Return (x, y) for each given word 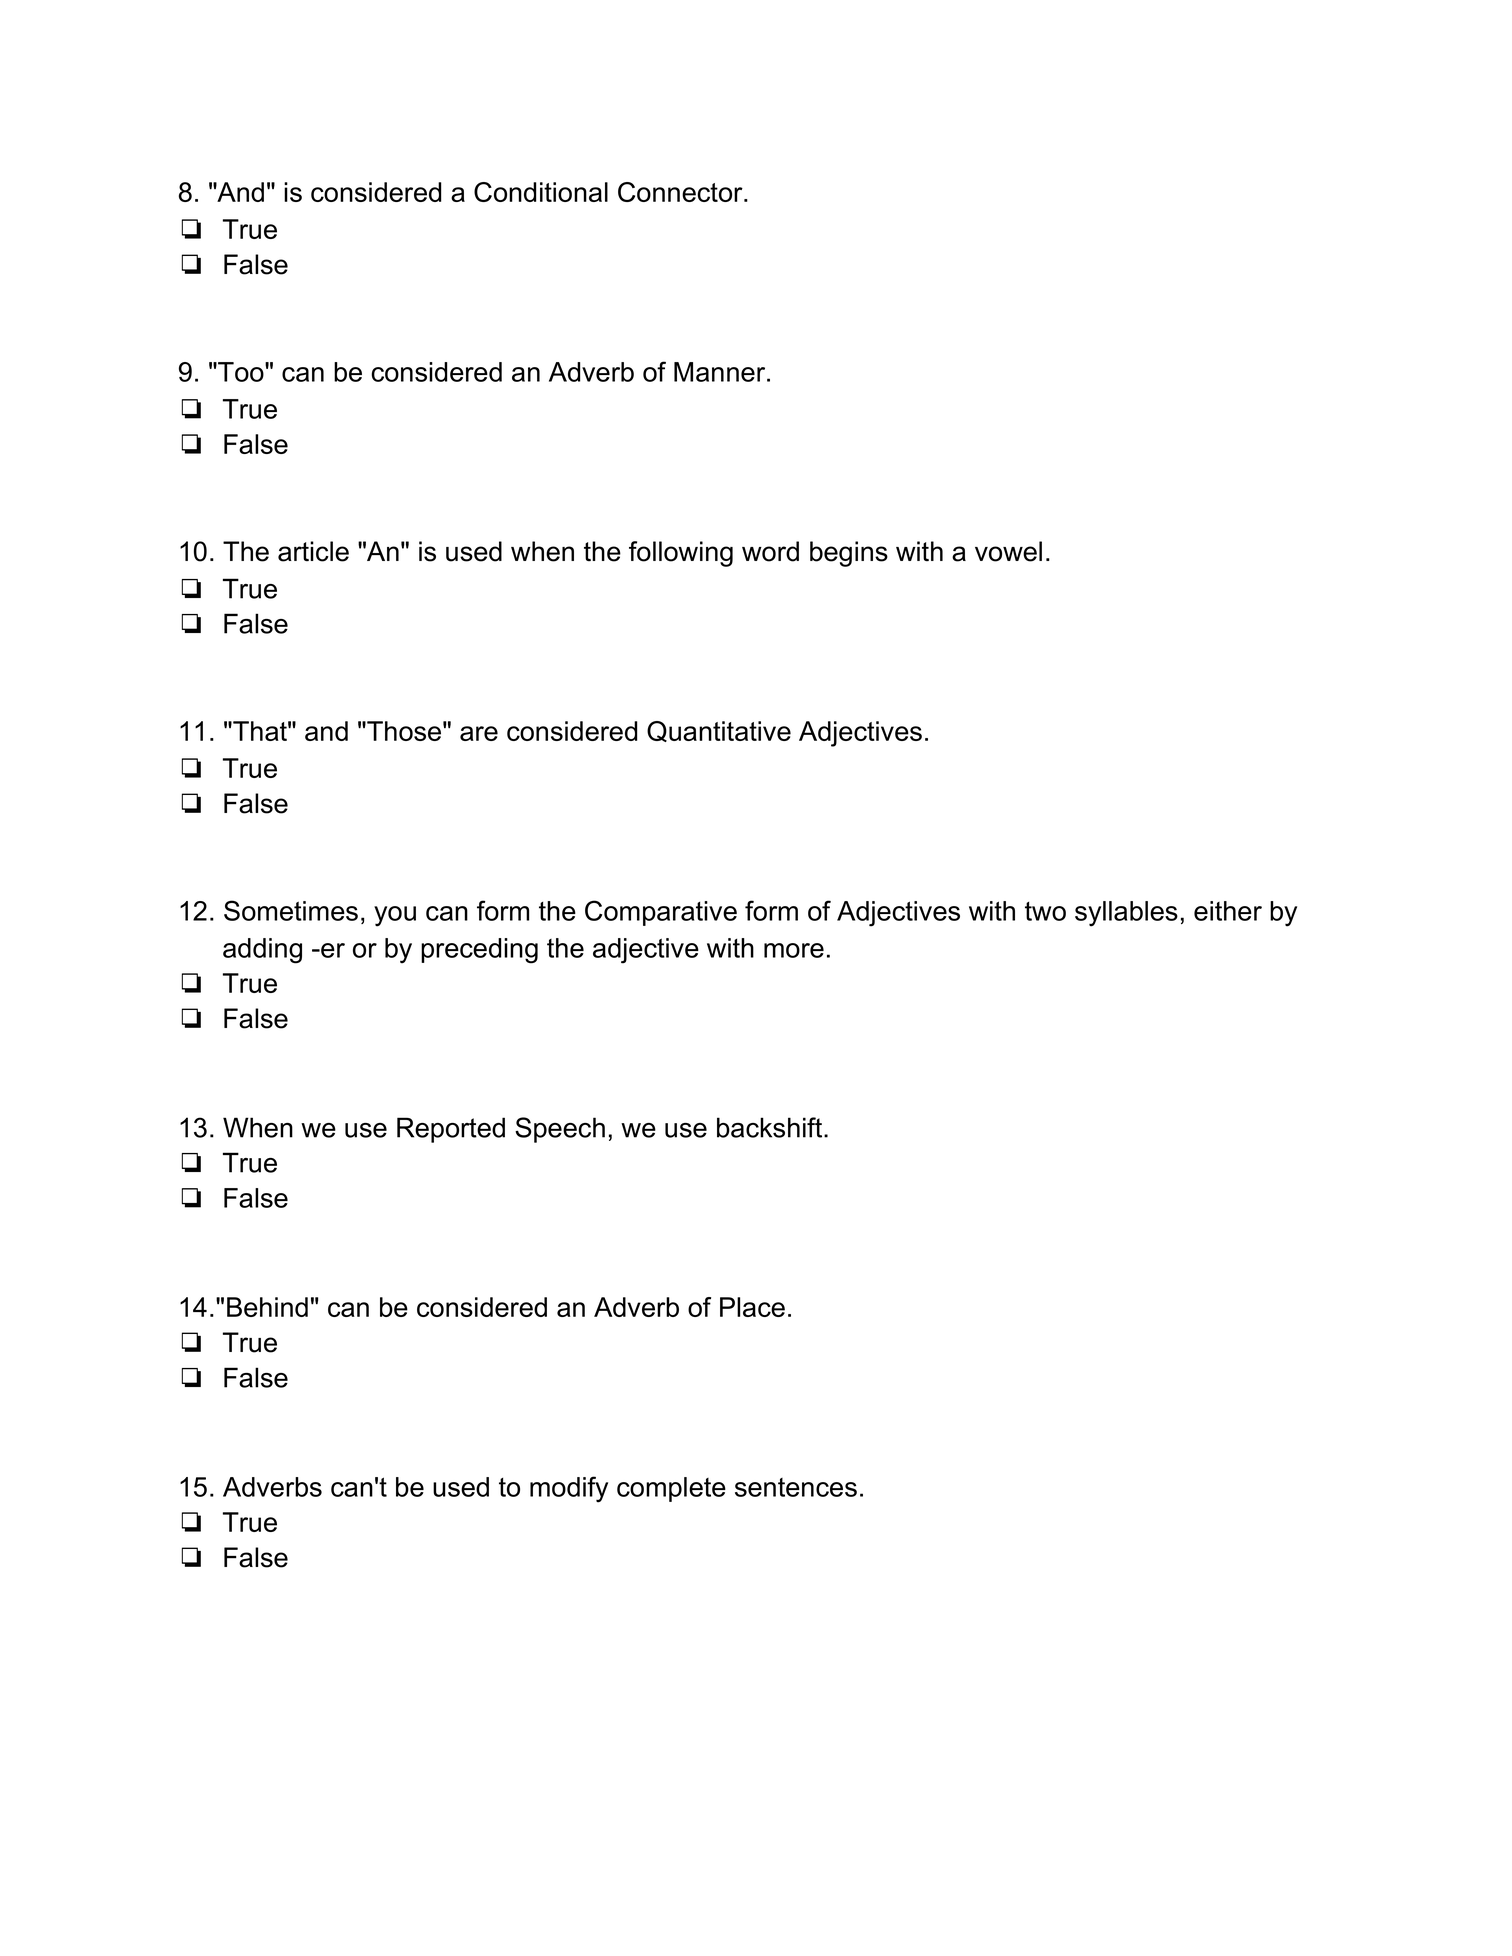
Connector (681, 192)
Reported (451, 1130)
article (313, 551)
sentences (796, 1487)
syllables (1126, 914)
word (770, 551)
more (794, 950)
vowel (1008, 551)
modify (569, 1489)
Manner (721, 372)
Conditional (541, 192)
